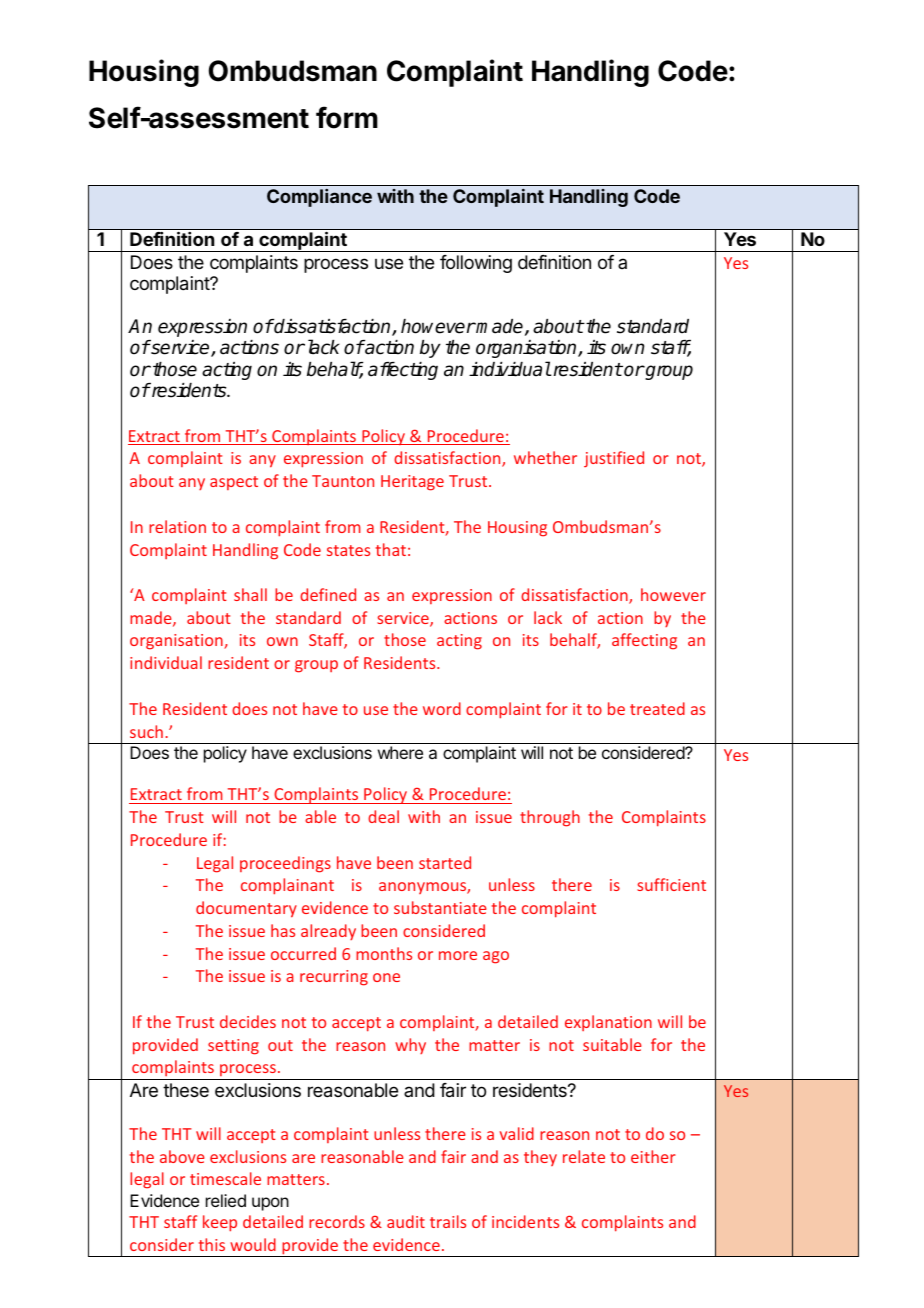 The image size is (924, 1308). I want to click on started, so click(445, 862).
